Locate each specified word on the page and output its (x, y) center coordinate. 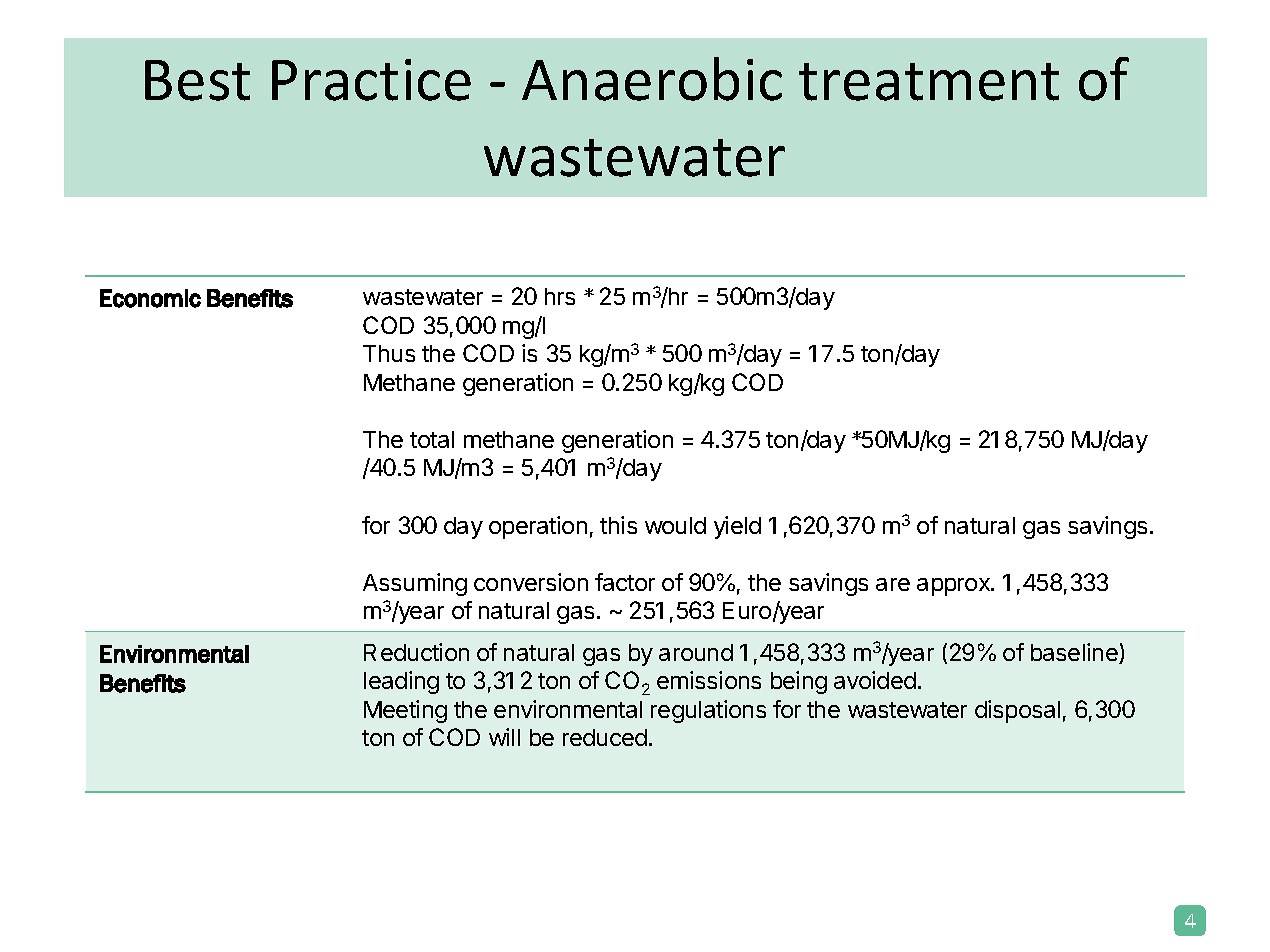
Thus (389, 353)
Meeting (405, 711)
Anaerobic (652, 79)
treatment (929, 82)
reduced (605, 737)
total (432, 439)
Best (197, 80)
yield (737, 527)
